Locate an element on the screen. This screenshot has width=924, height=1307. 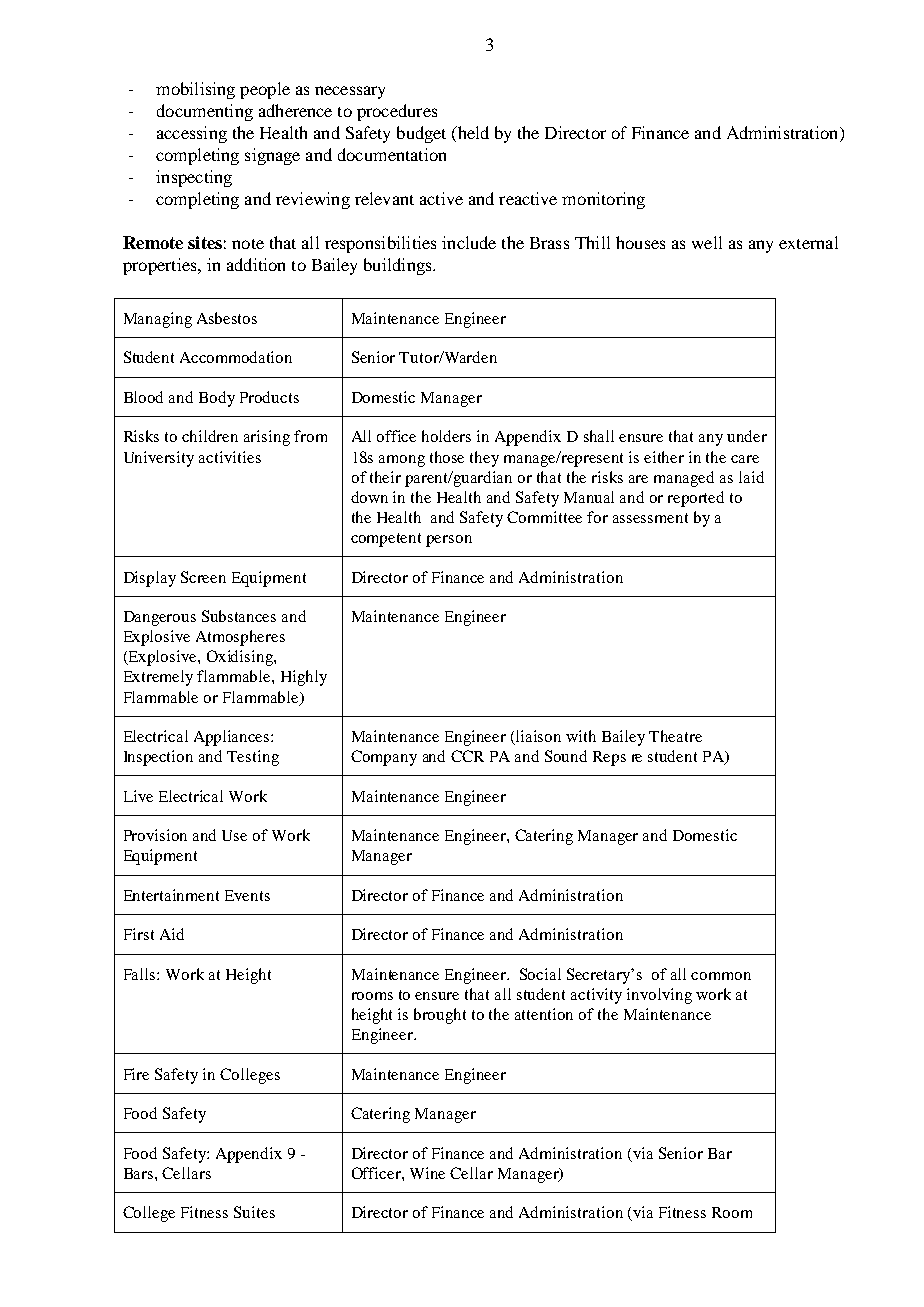
well is located at coordinates (707, 242).
